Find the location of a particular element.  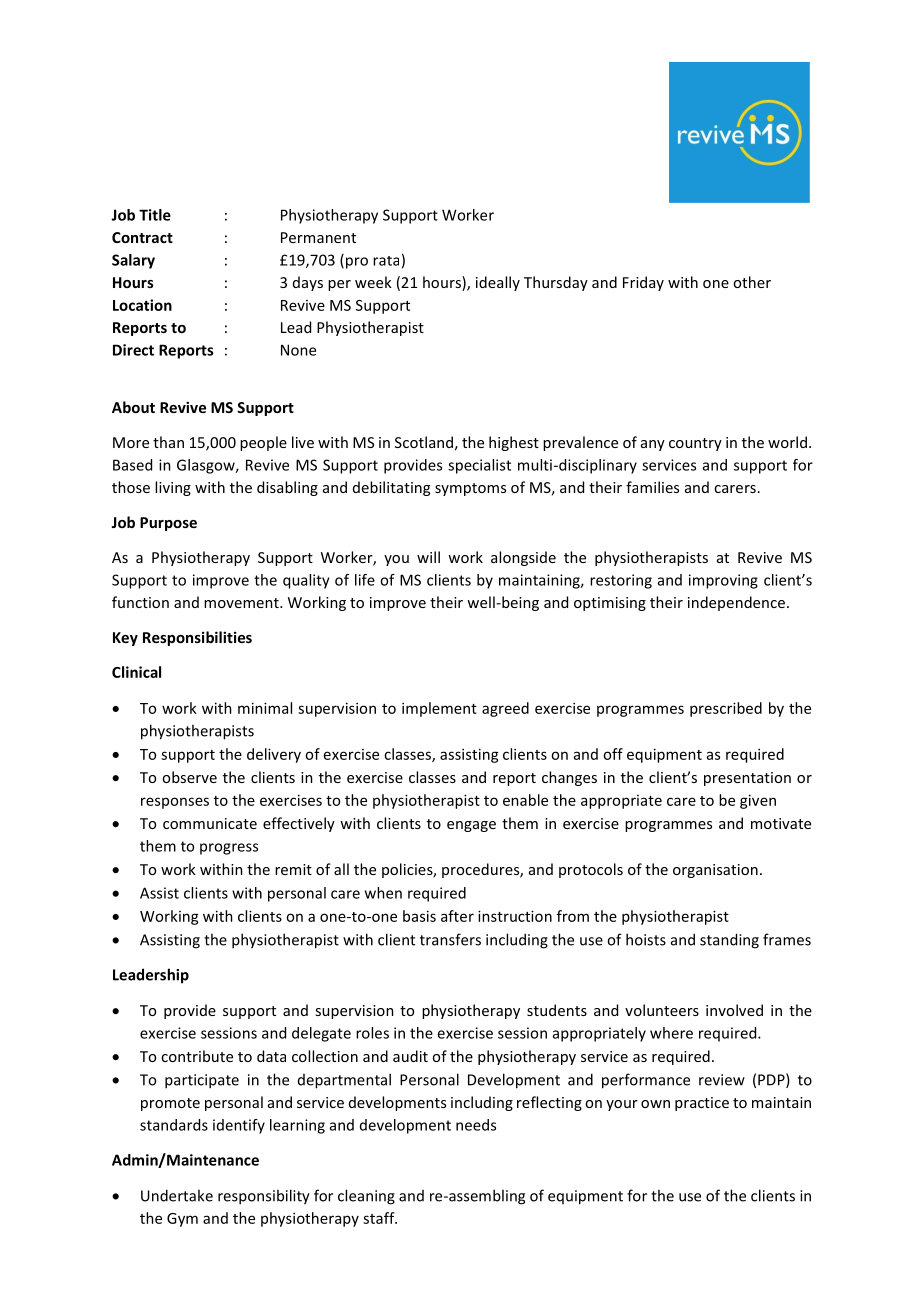

Friday is located at coordinates (643, 283).
